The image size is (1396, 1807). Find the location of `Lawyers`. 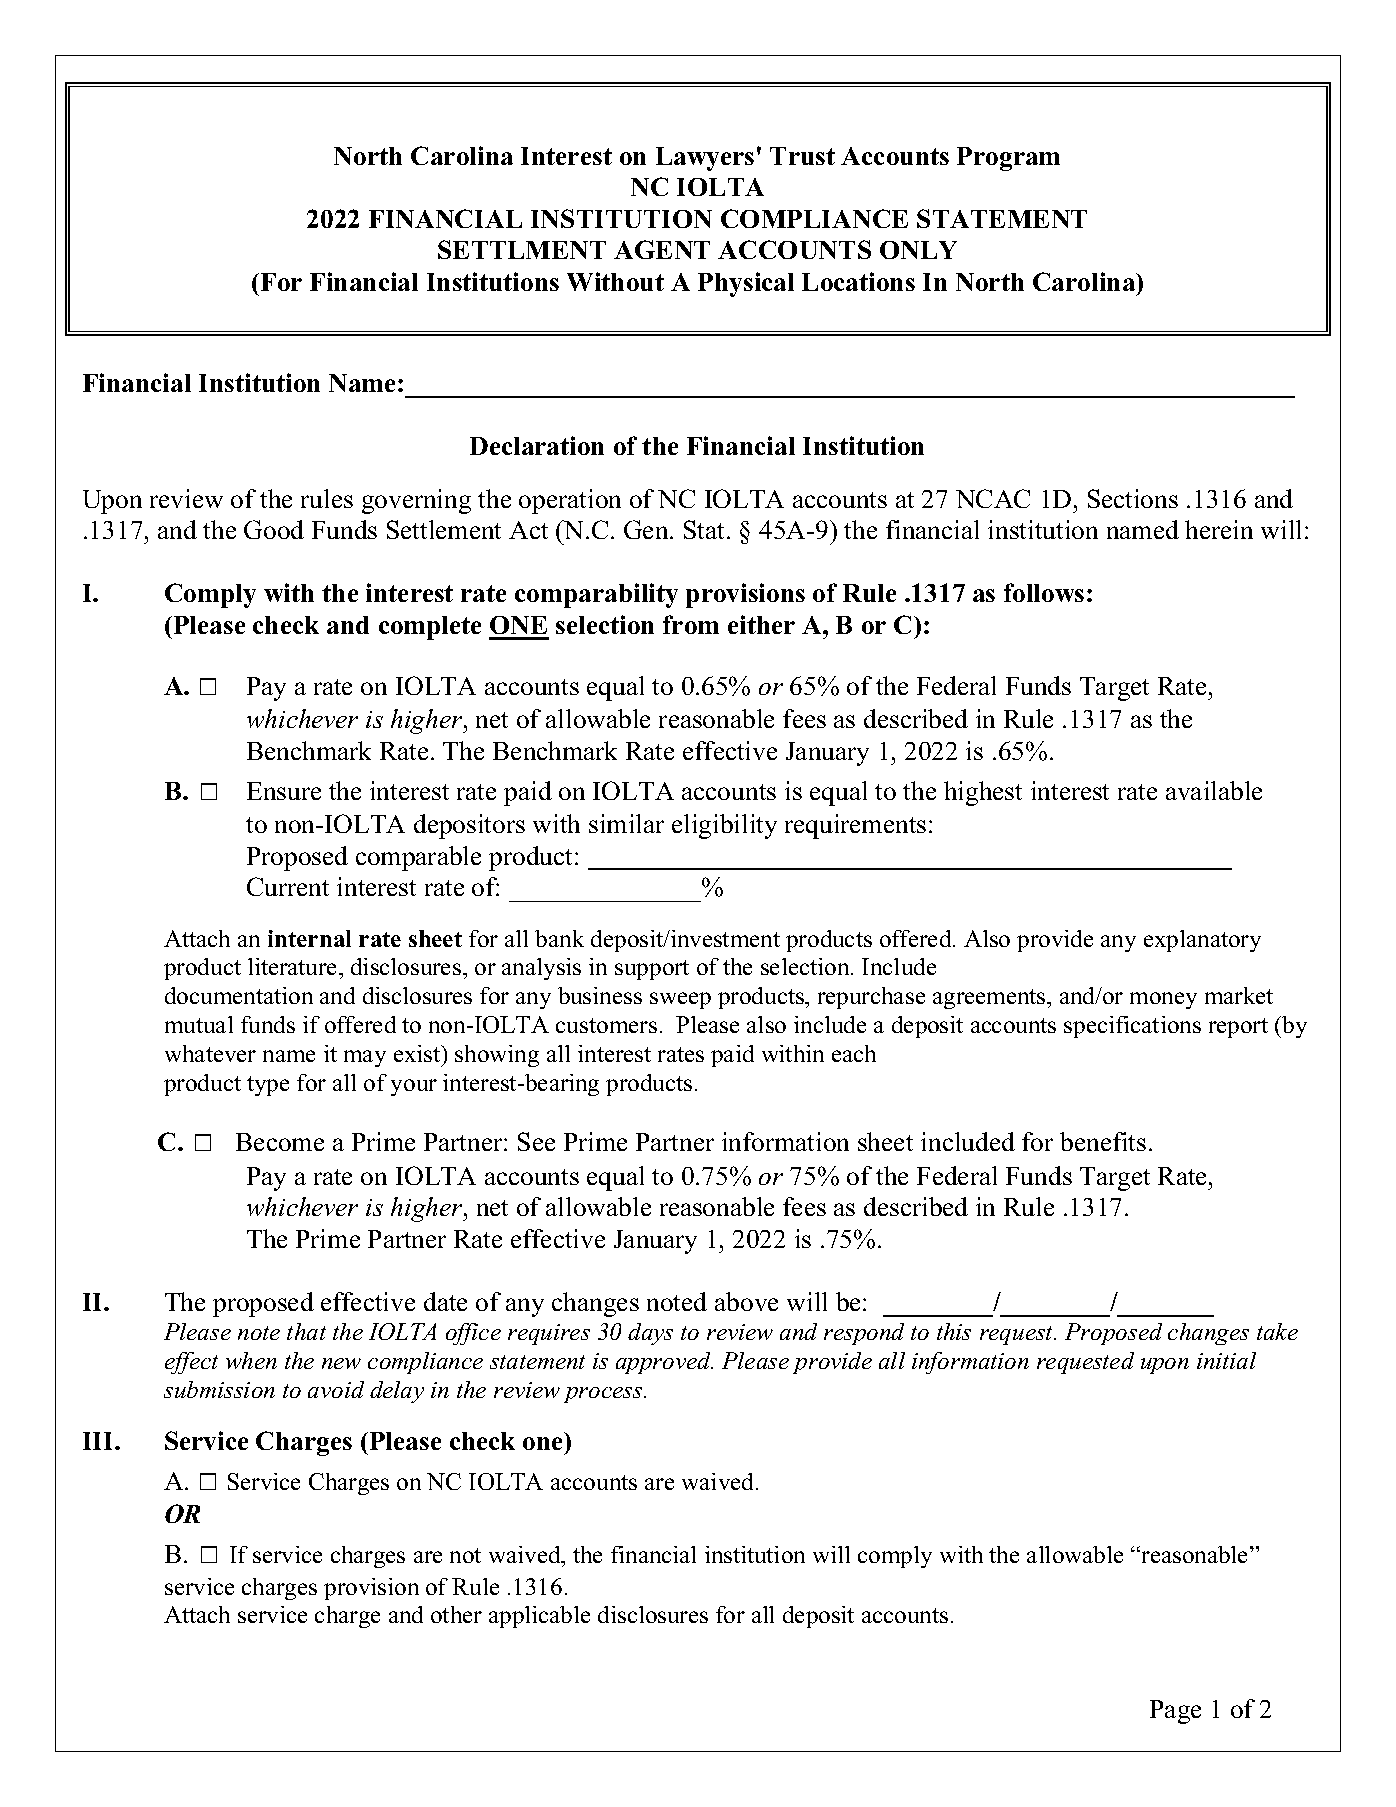

Lawyers is located at coordinates (705, 159).
